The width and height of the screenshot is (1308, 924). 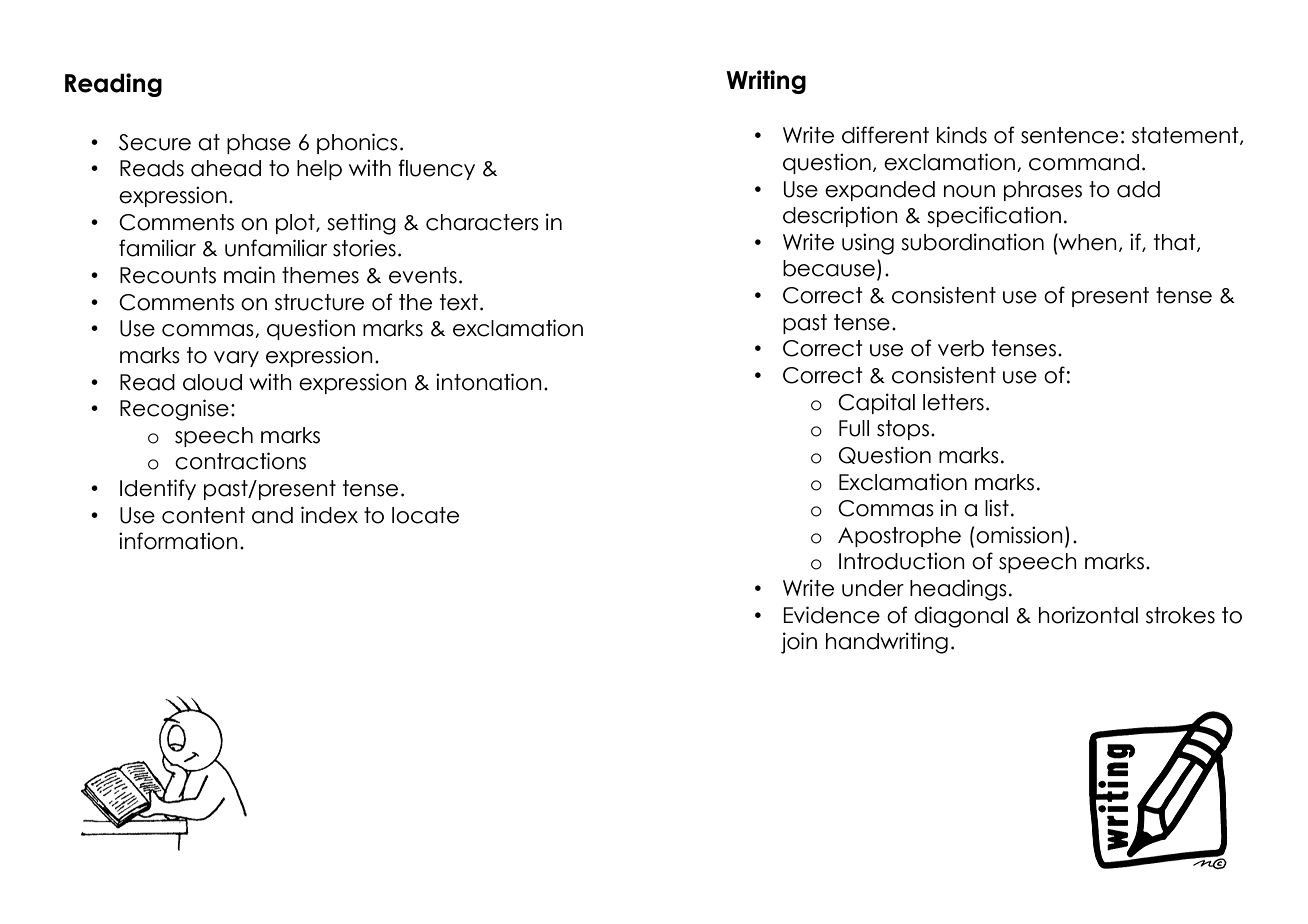 What do you see at coordinates (953, 402) in the screenshot?
I see `letters` at bounding box center [953, 402].
